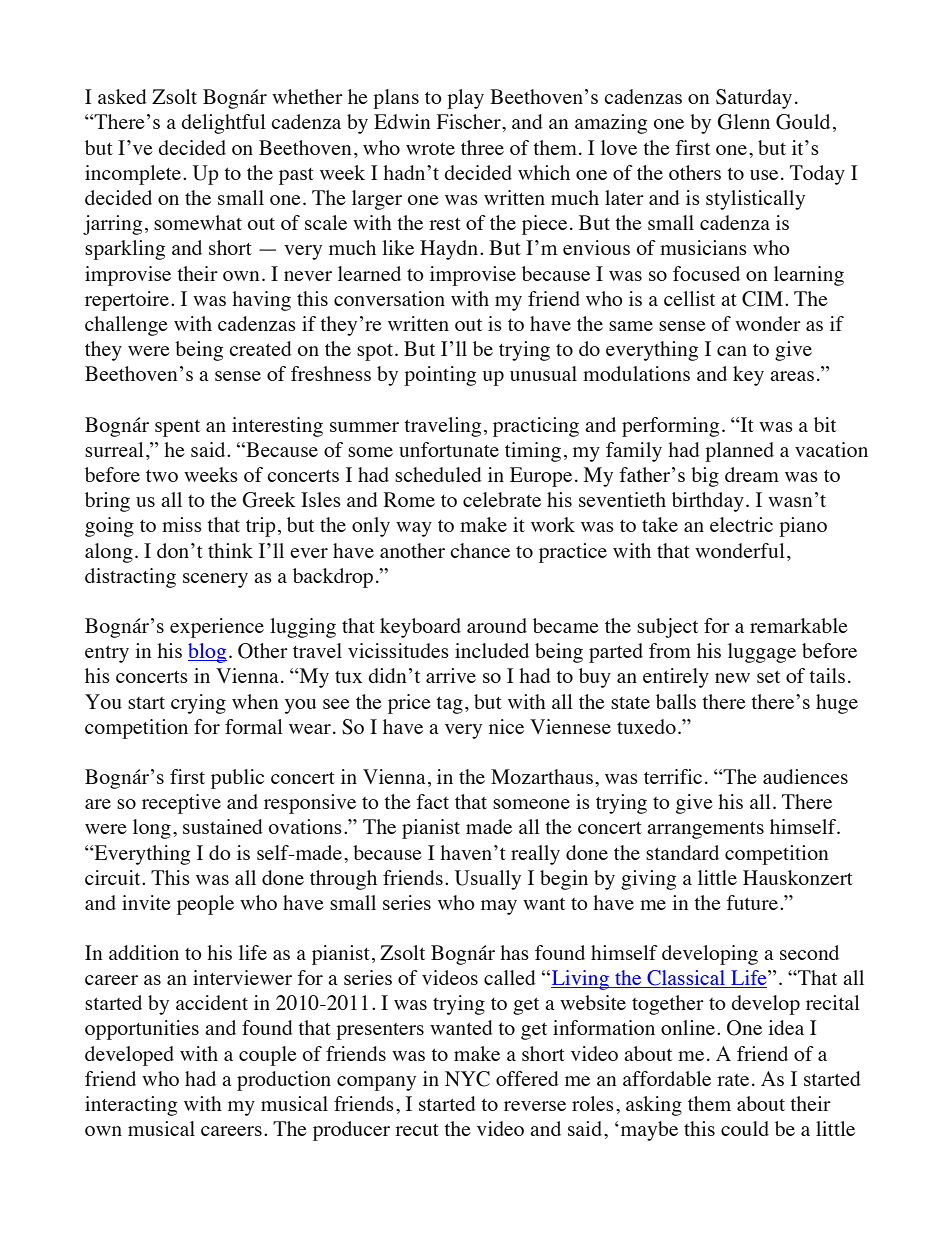  Describe the element at coordinates (223, 124) in the page. I see `delightful` at that location.
